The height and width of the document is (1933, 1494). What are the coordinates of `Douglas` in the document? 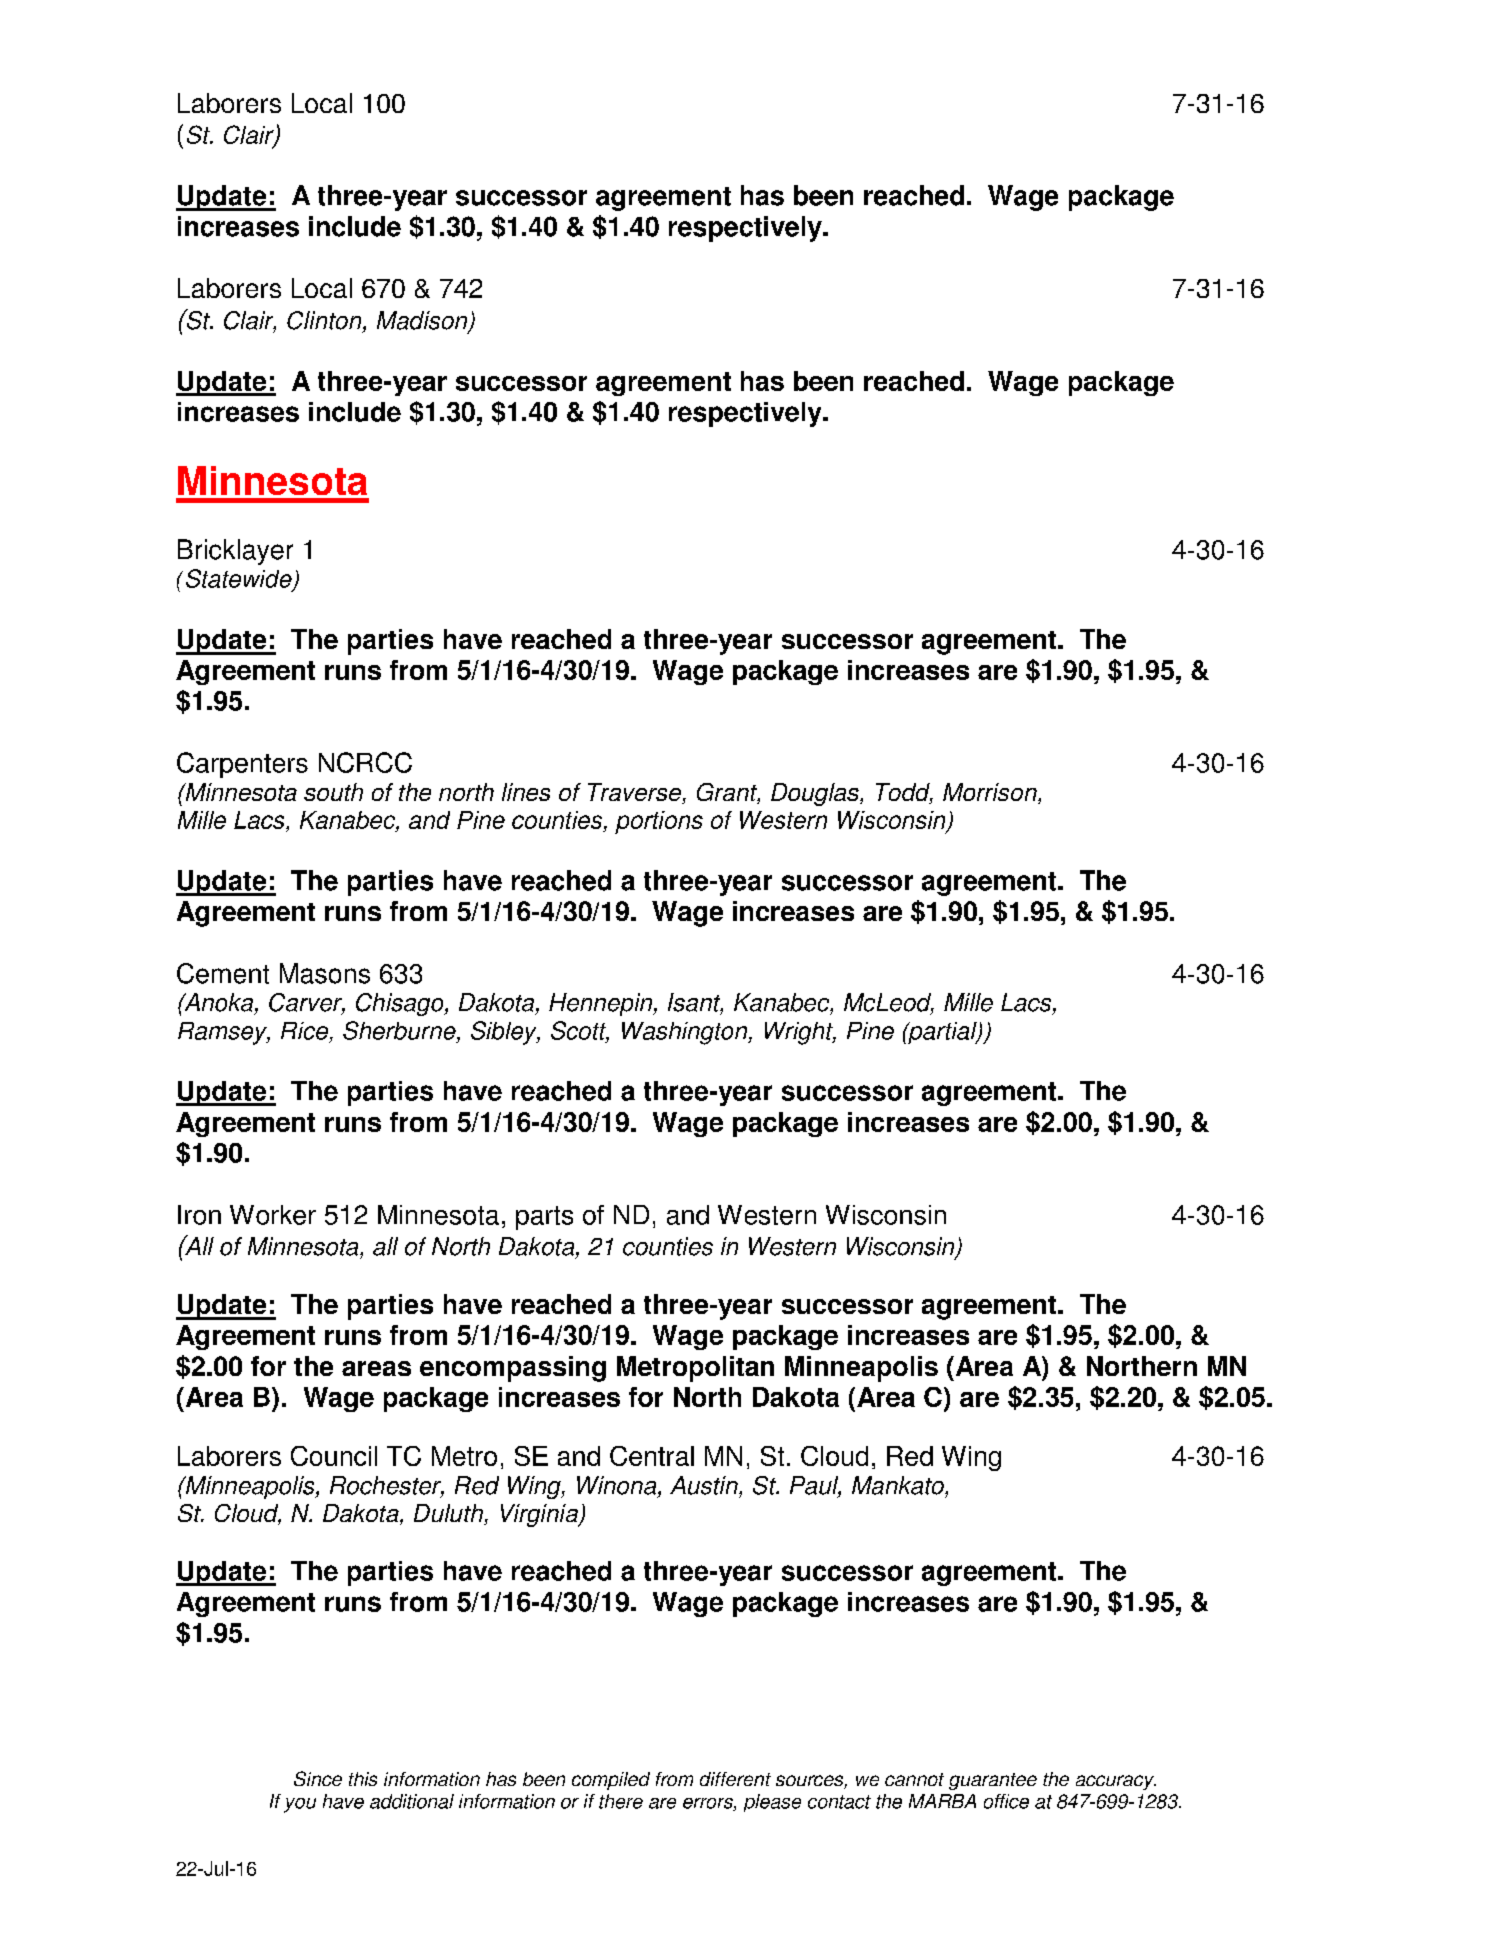 It's located at (816, 794).
